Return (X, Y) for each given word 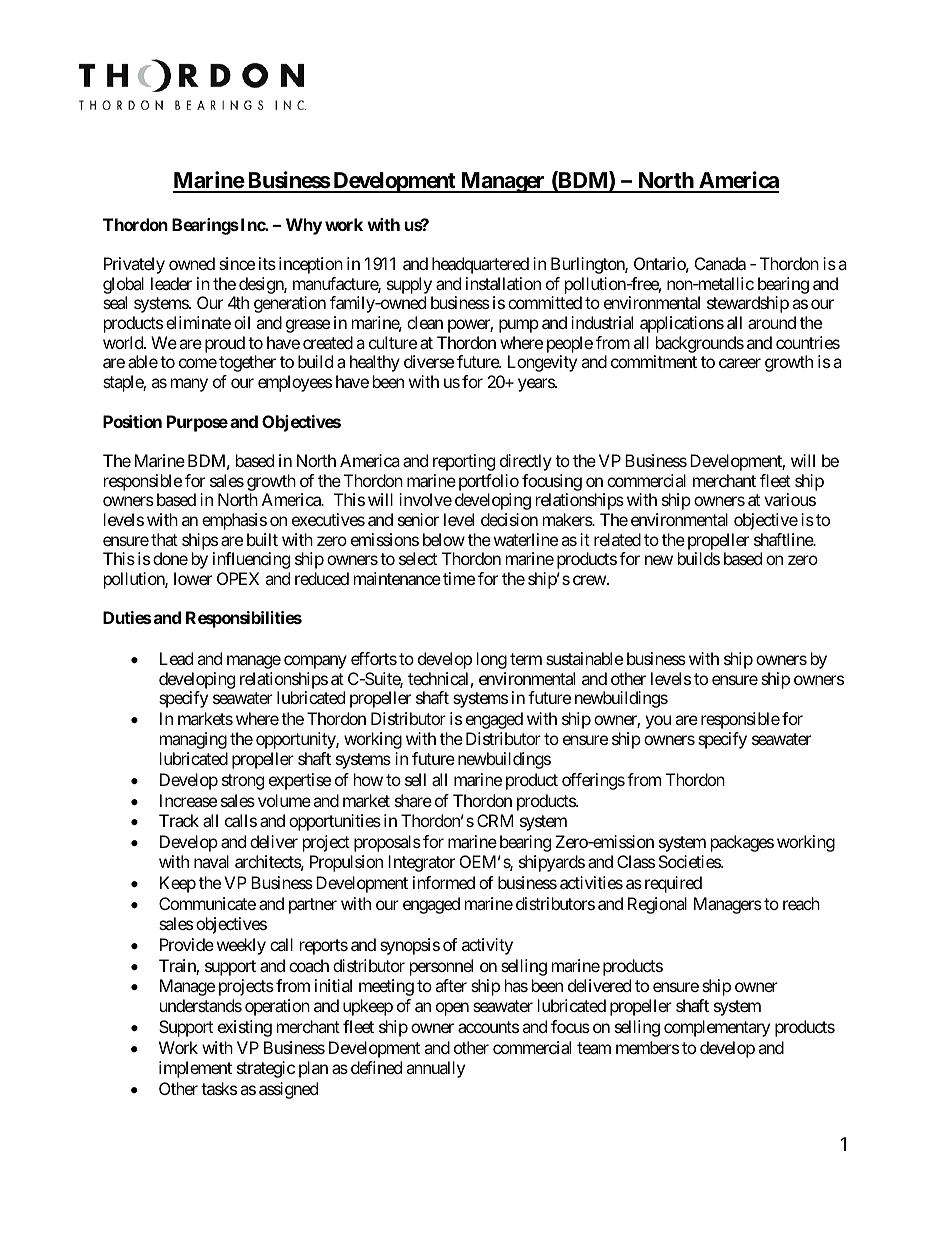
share (413, 800)
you (658, 722)
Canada (720, 263)
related (617, 539)
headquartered (480, 265)
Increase (188, 800)
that (164, 539)
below (444, 539)
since (237, 263)
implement (195, 1069)
